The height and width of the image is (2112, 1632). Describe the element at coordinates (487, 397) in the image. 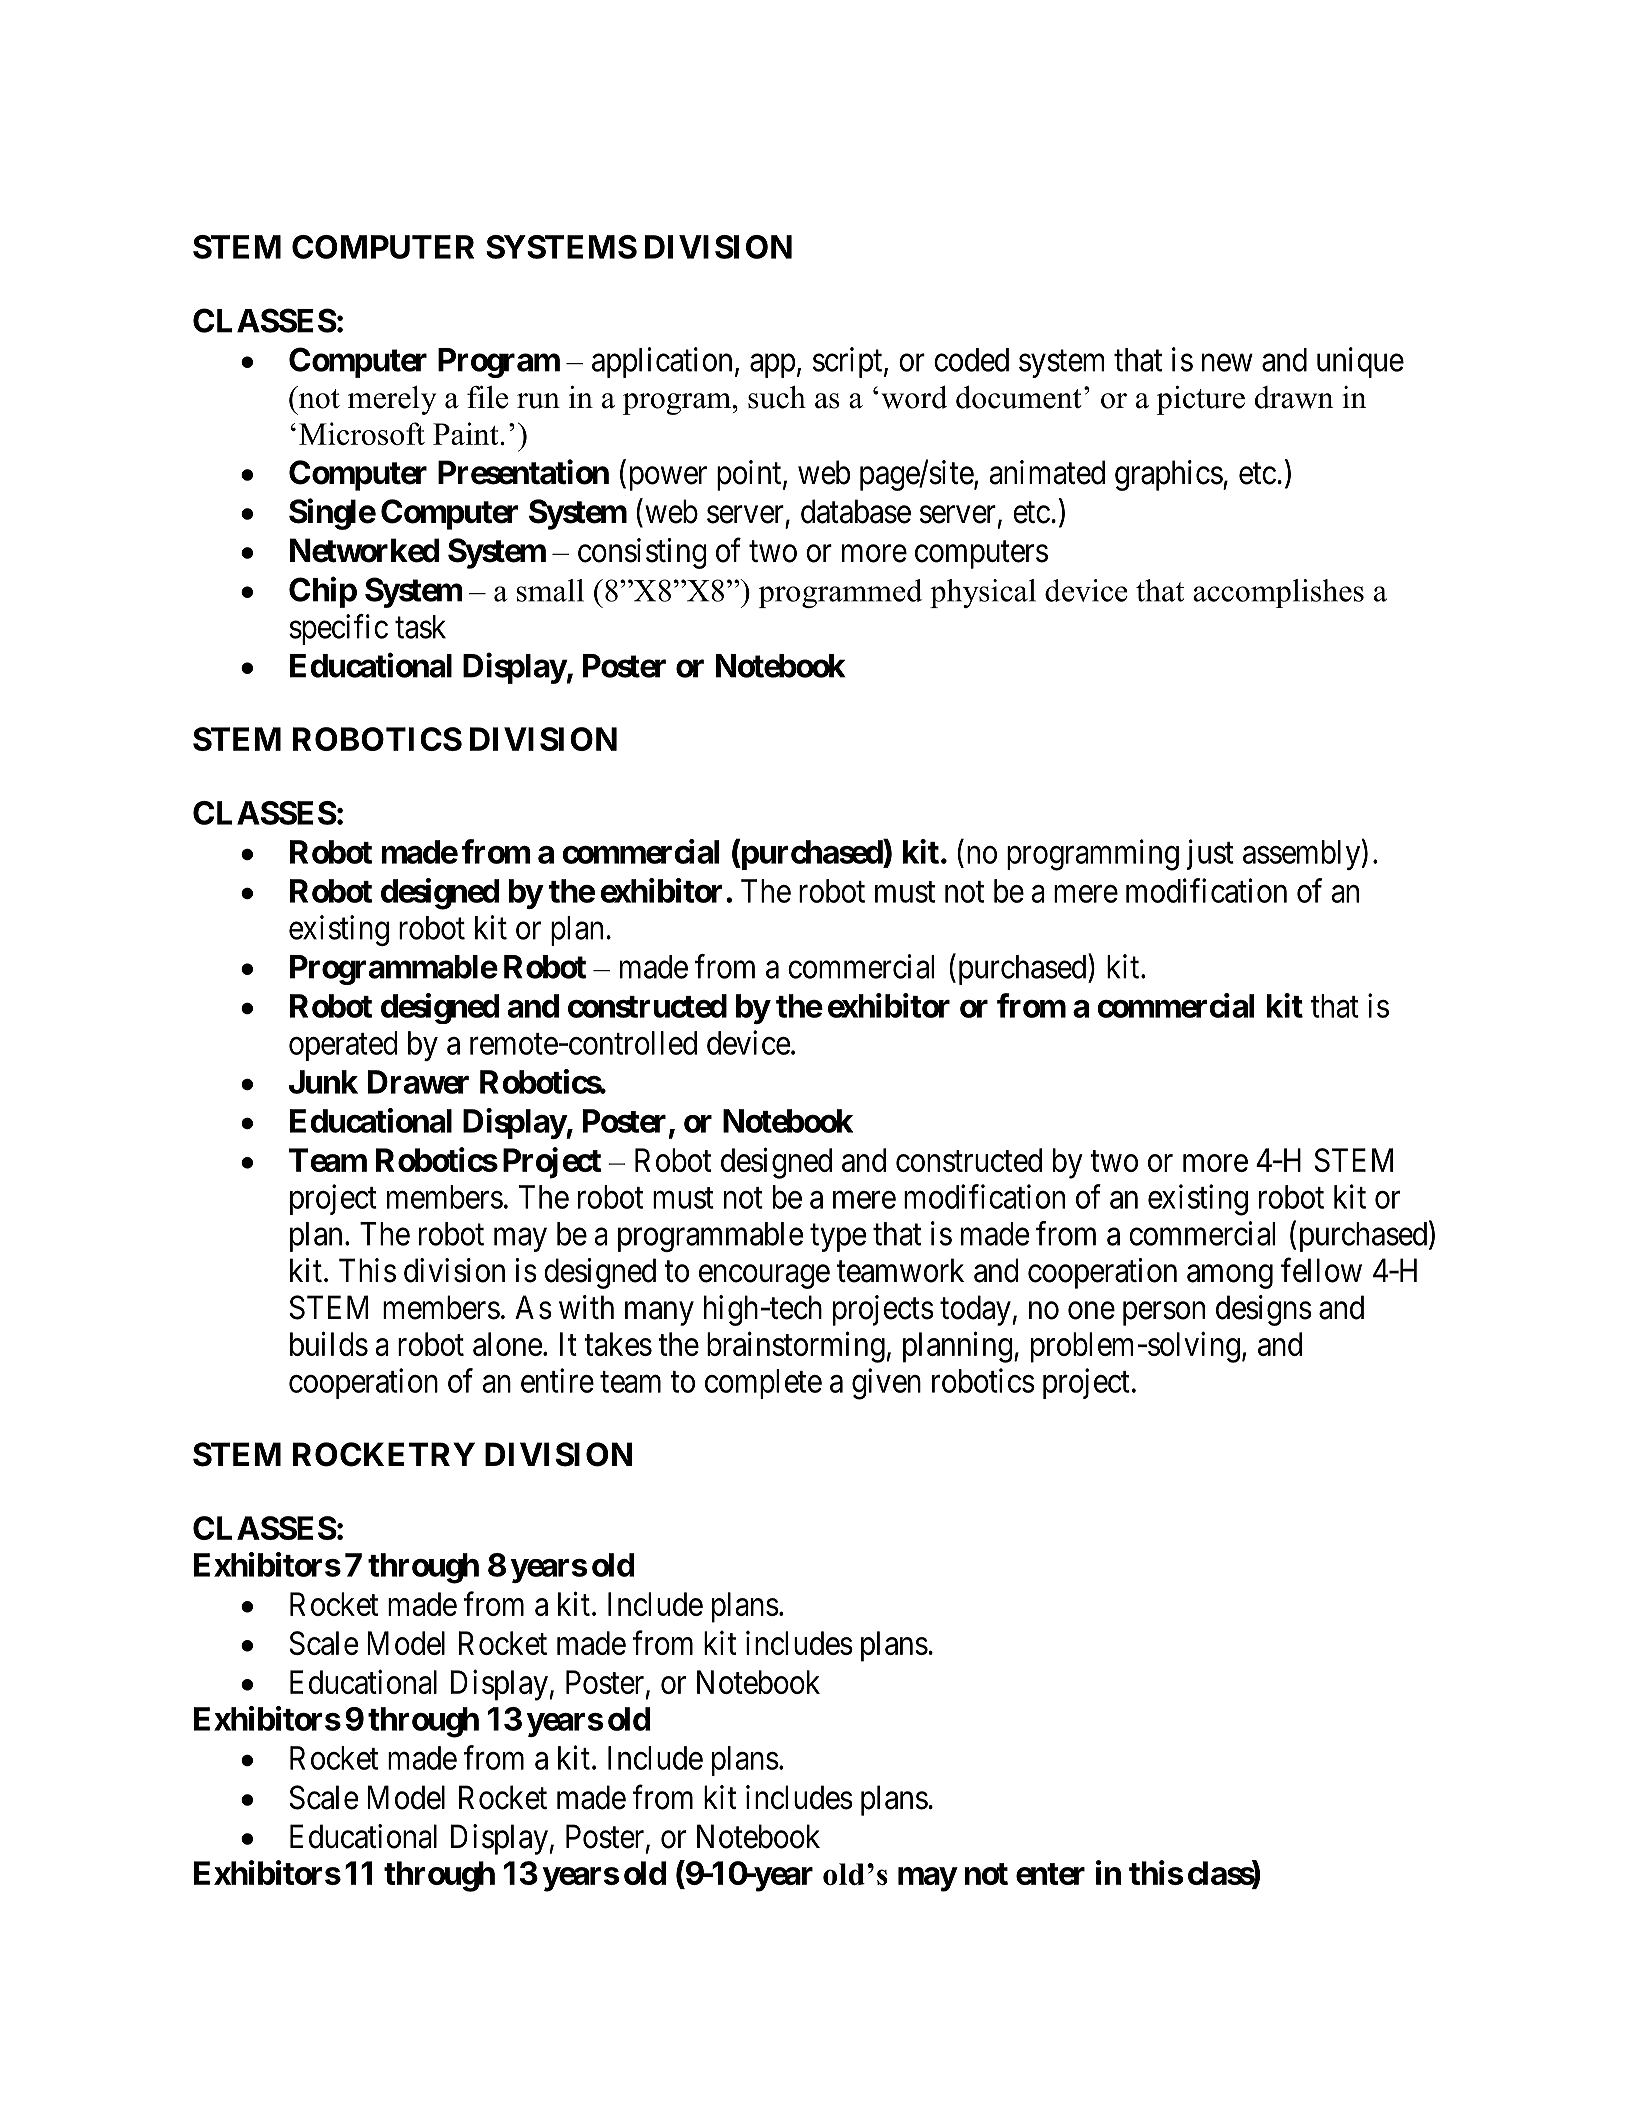

I see `file` at that location.
